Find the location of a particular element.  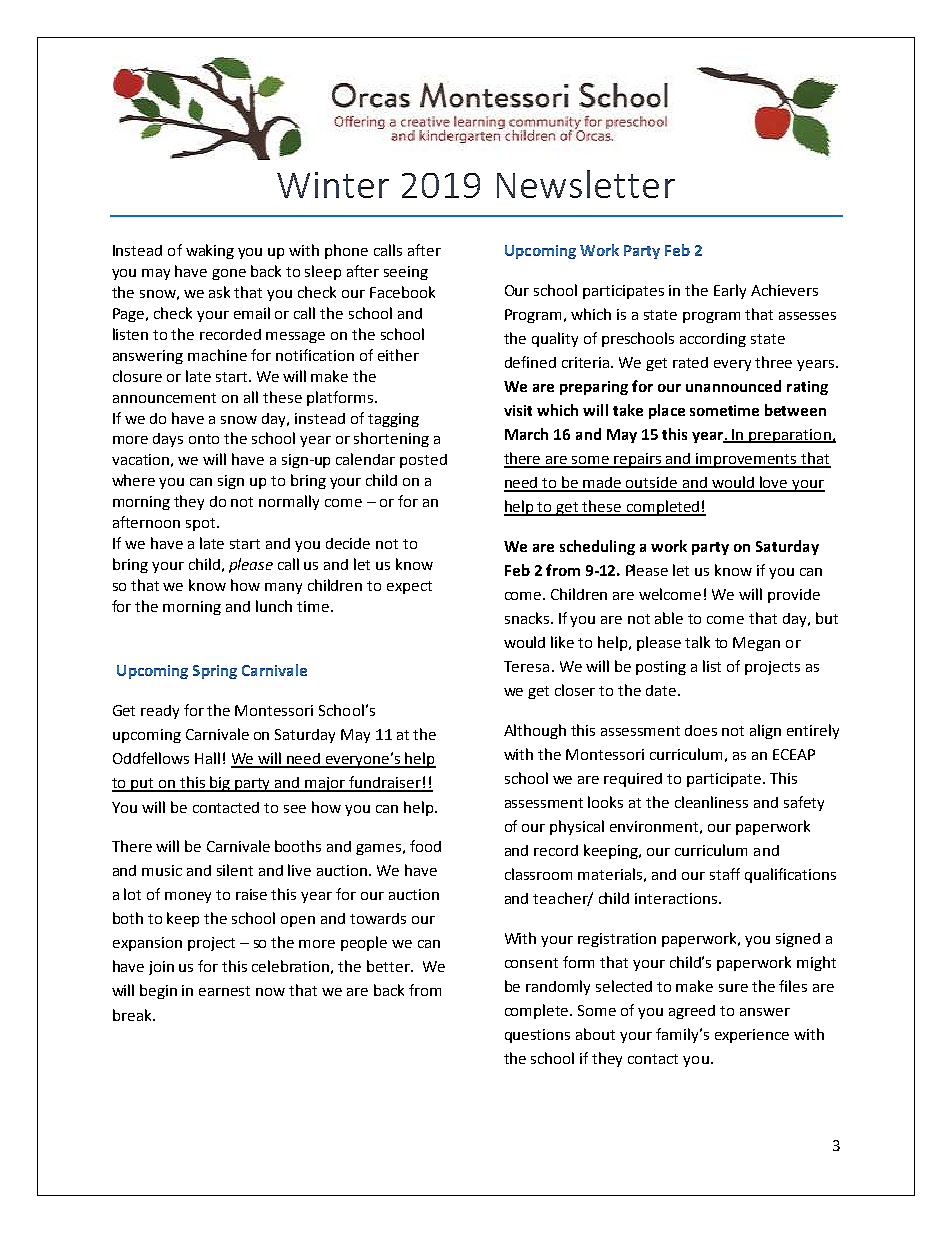

questions is located at coordinates (537, 1036).
